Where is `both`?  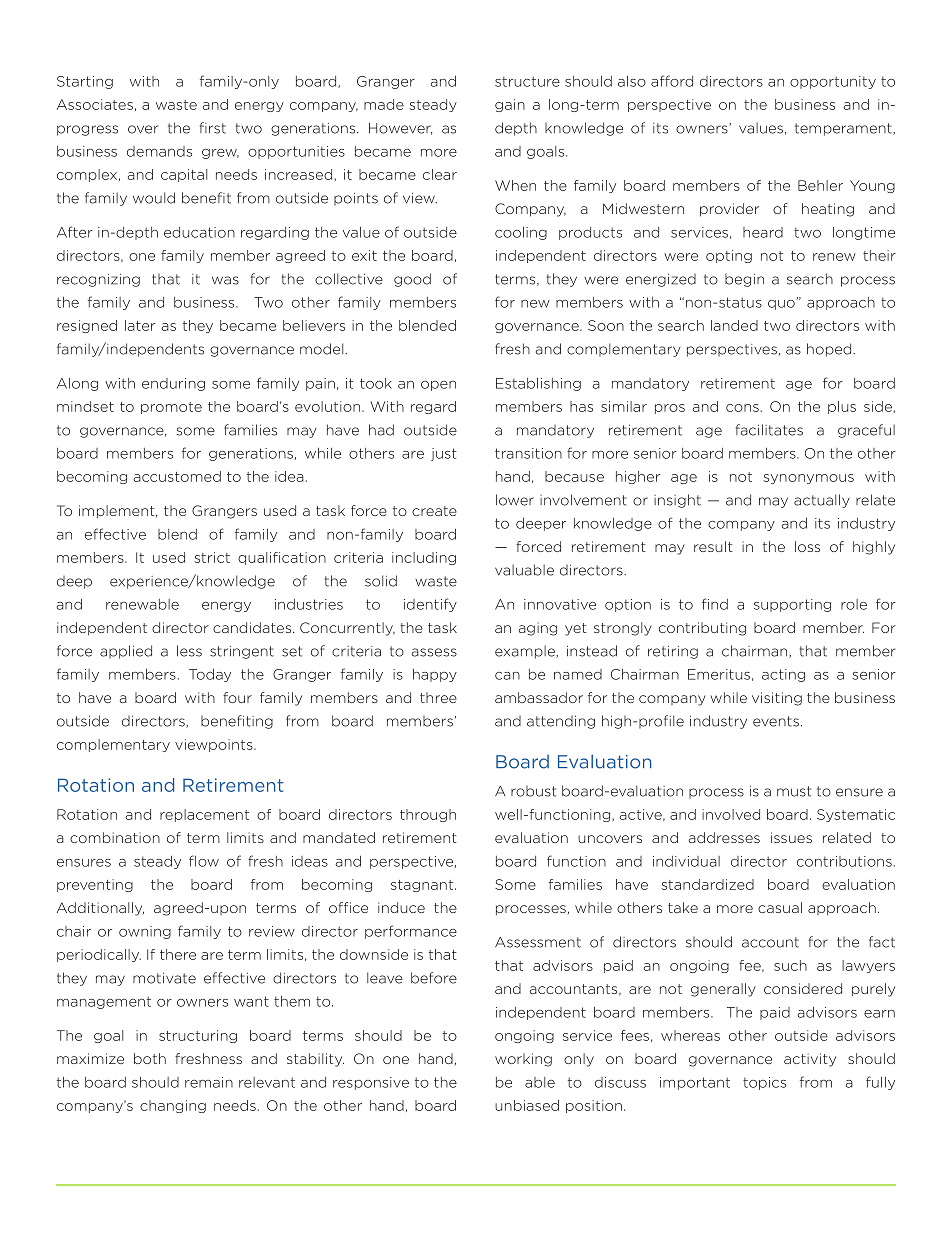
both is located at coordinates (150, 1058).
